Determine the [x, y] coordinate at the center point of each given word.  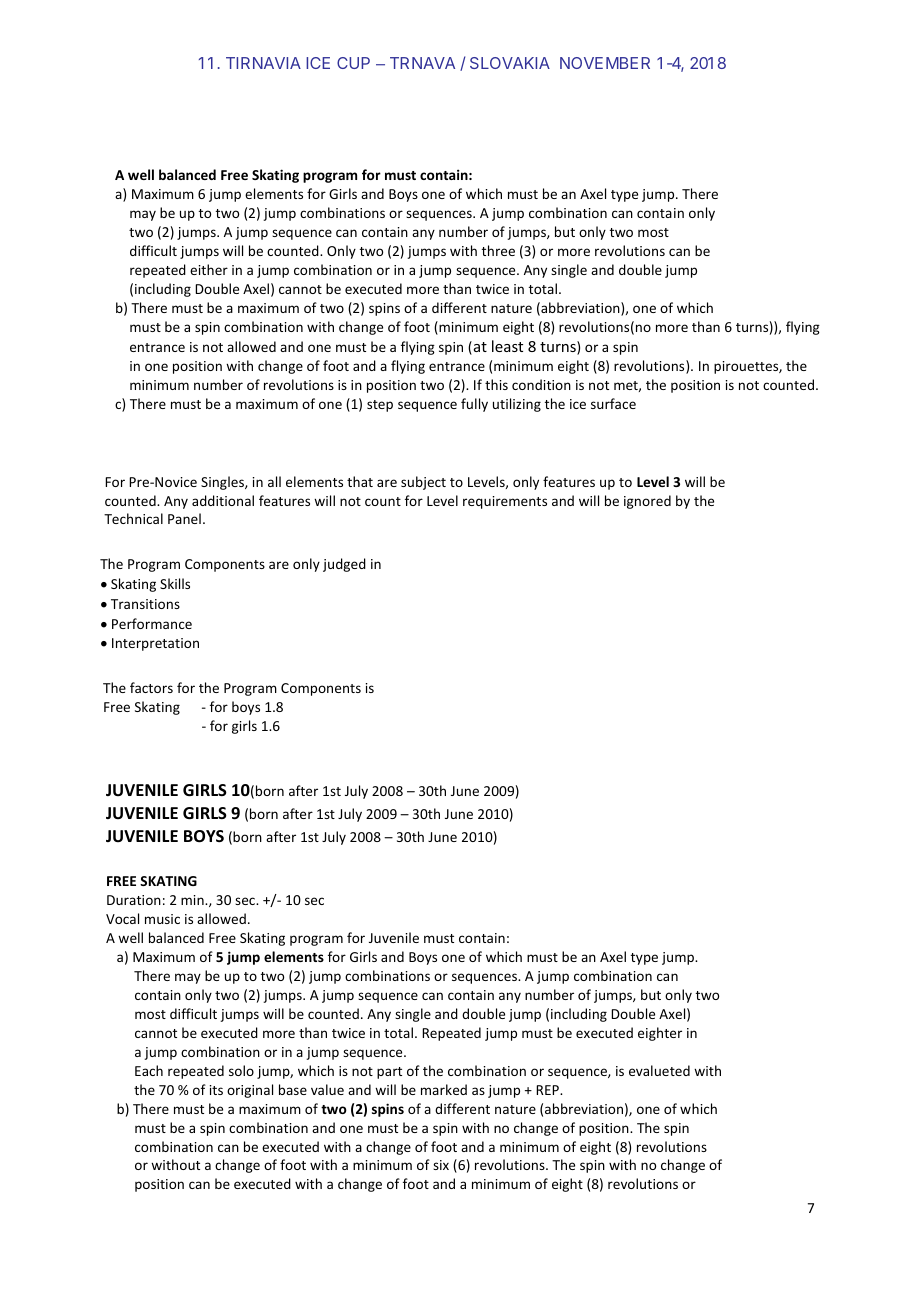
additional [223, 500]
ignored [647, 502]
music [162, 919]
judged [344, 565]
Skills [175, 583]
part [389, 1073]
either [209, 269]
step [380, 406]
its [216, 1090]
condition [541, 384]
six [441, 1165]
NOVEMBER [605, 63]
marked [444, 1089]
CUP [353, 63]
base [293, 1089]
